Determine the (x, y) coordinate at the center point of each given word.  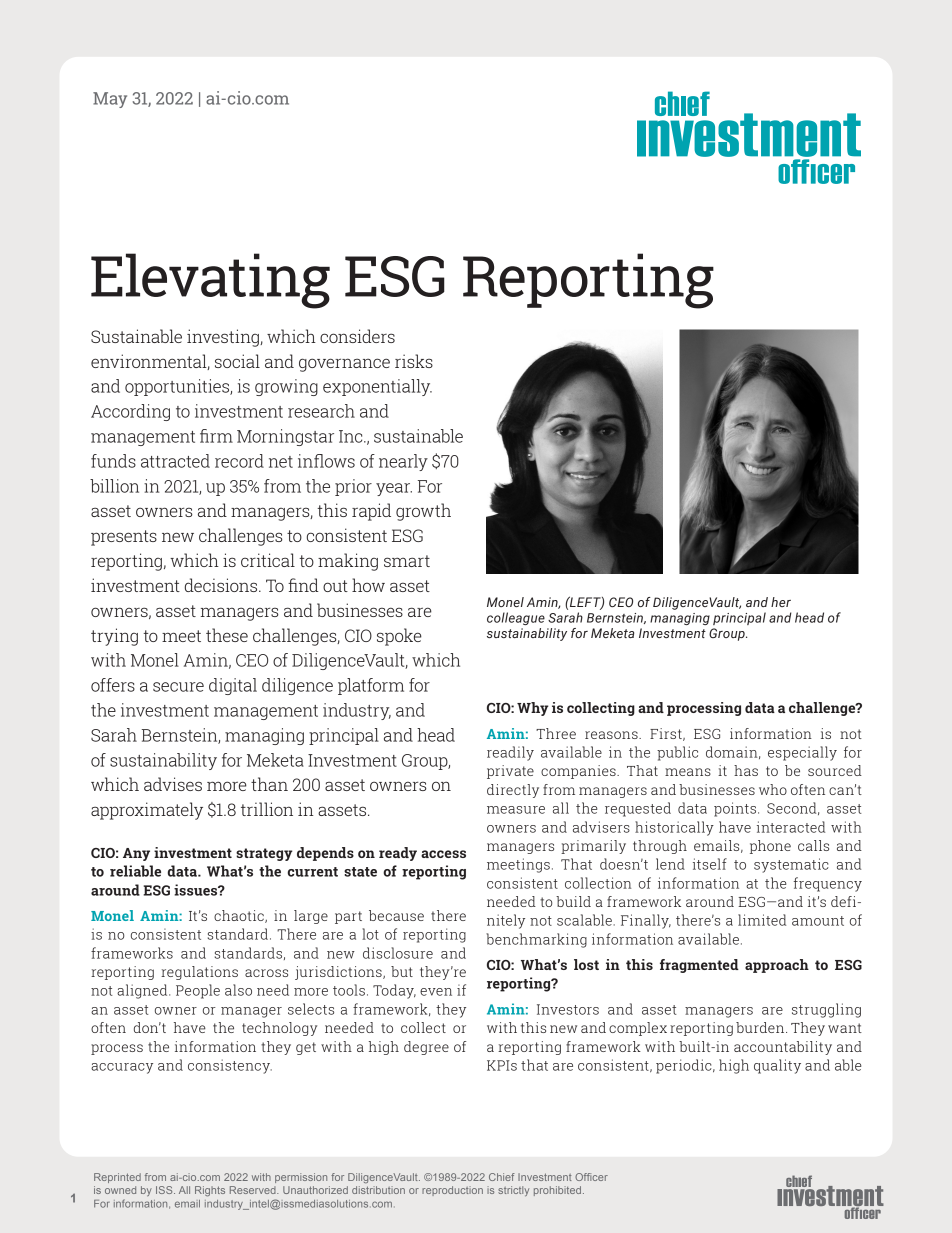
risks (414, 361)
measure (516, 810)
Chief (502, 1177)
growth (423, 512)
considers (357, 336)
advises (173, 784)
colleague (516, 618)
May (110, 100)
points (735, 809)
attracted (175, 461)
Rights (210, 1191)
